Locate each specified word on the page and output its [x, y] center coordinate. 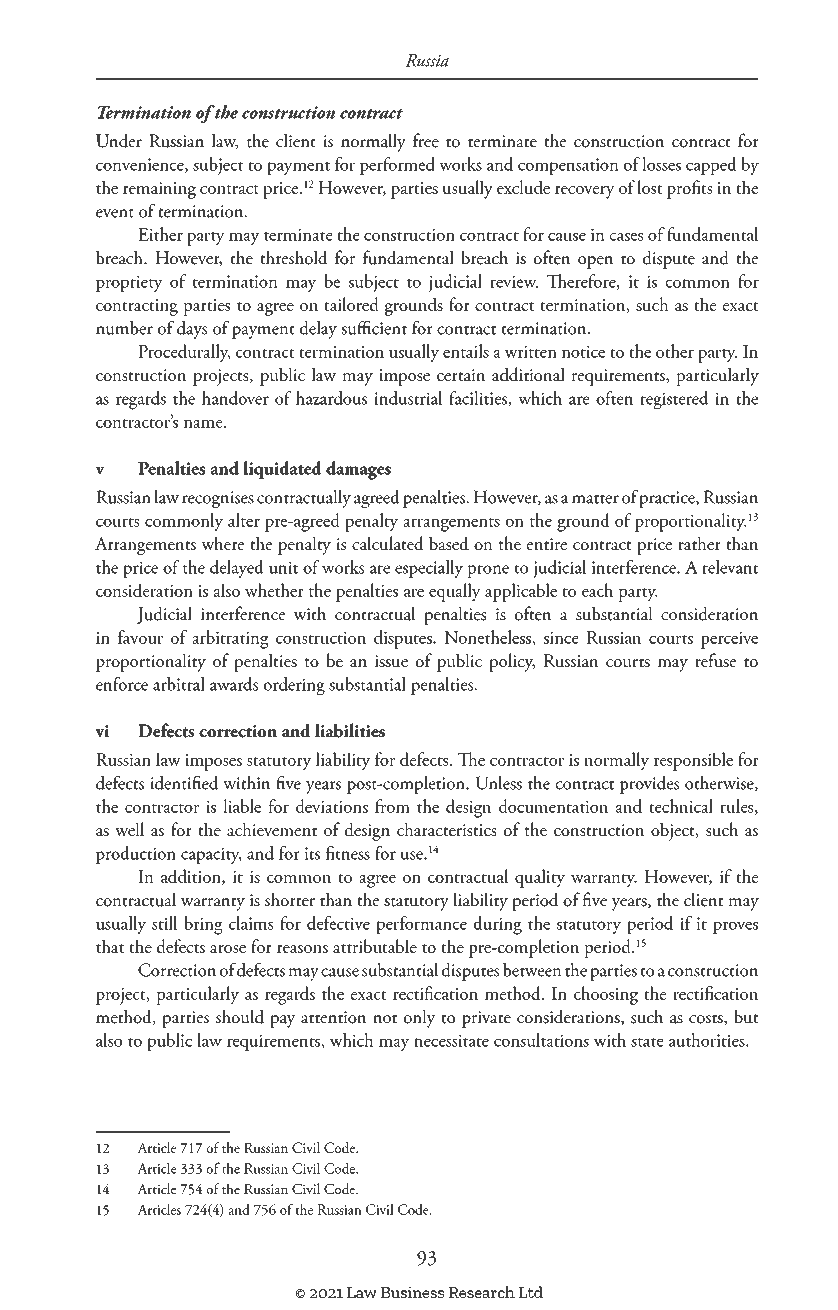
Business [412, 1292]
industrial [408, 398]
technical [681, 806]
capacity [211, 855]
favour [140, 637]
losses [661, 164]
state [647, 1042]
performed [397, 166]
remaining [159, 190]
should [240, 1016]
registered [674, 400]
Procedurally [184, 353]
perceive [729, 640]
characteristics [447, 829]
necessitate [451, 1040]
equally [455, 592]
